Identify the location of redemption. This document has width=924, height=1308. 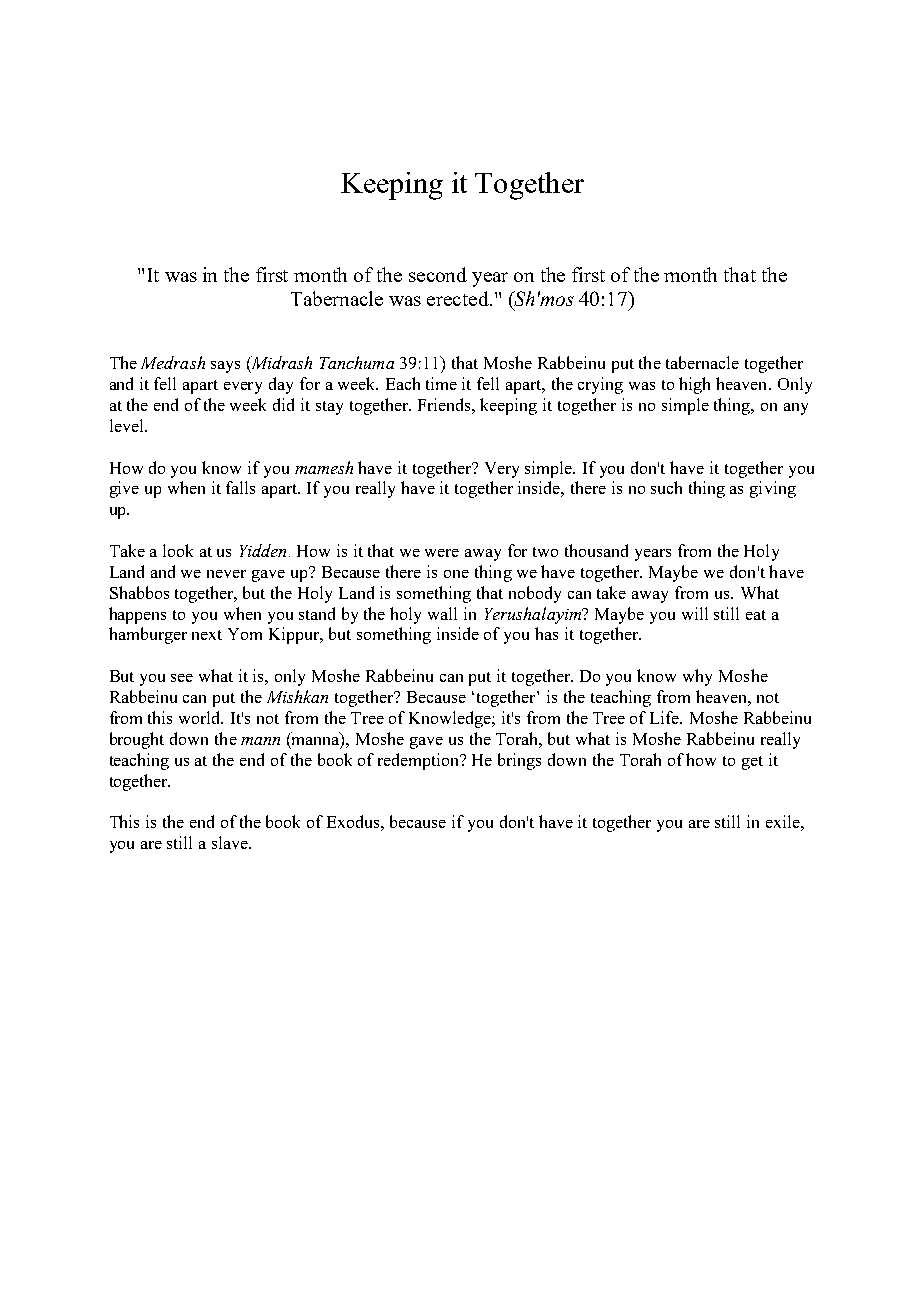
(420, 761).
